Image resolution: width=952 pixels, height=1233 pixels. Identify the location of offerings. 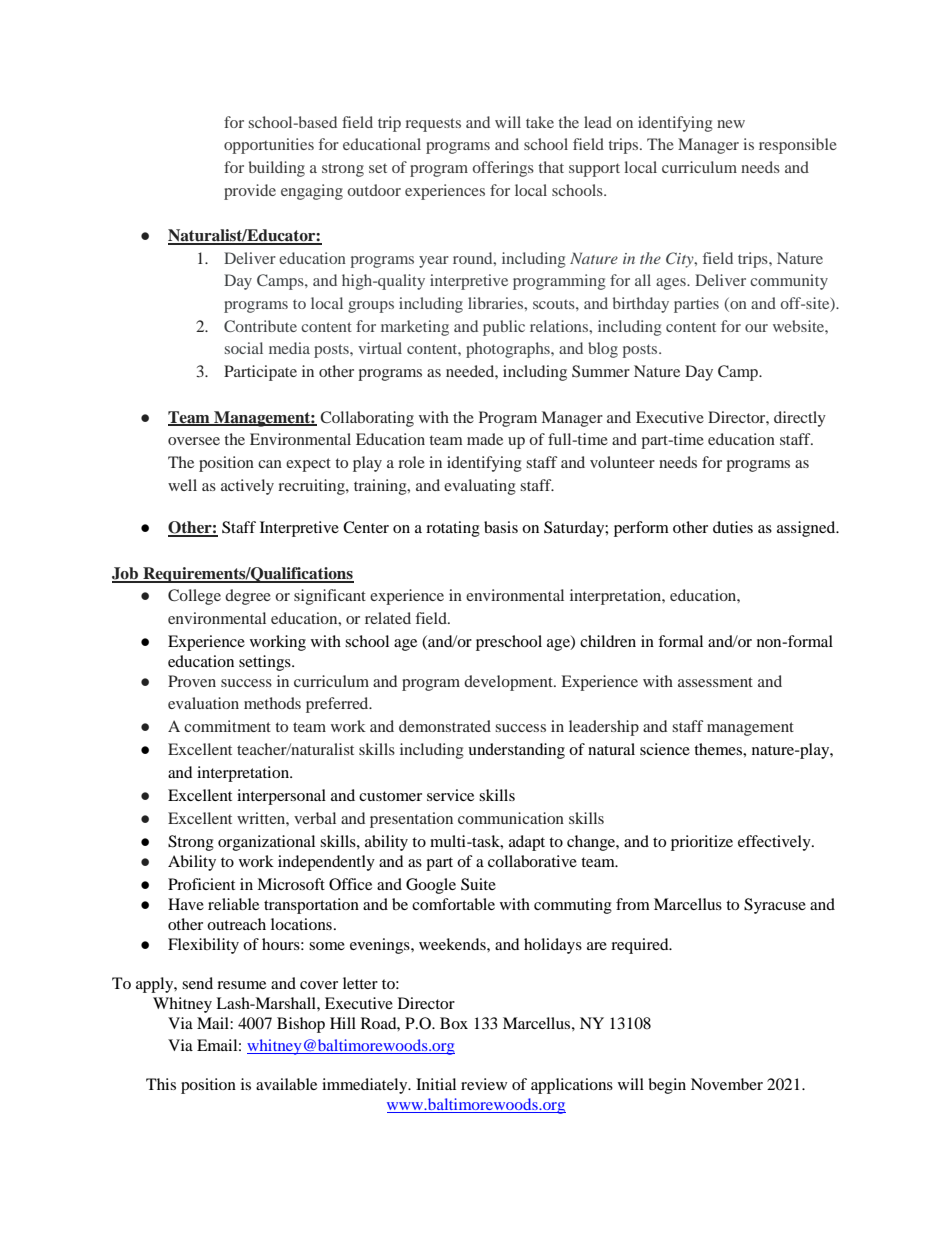
(503, 169).
